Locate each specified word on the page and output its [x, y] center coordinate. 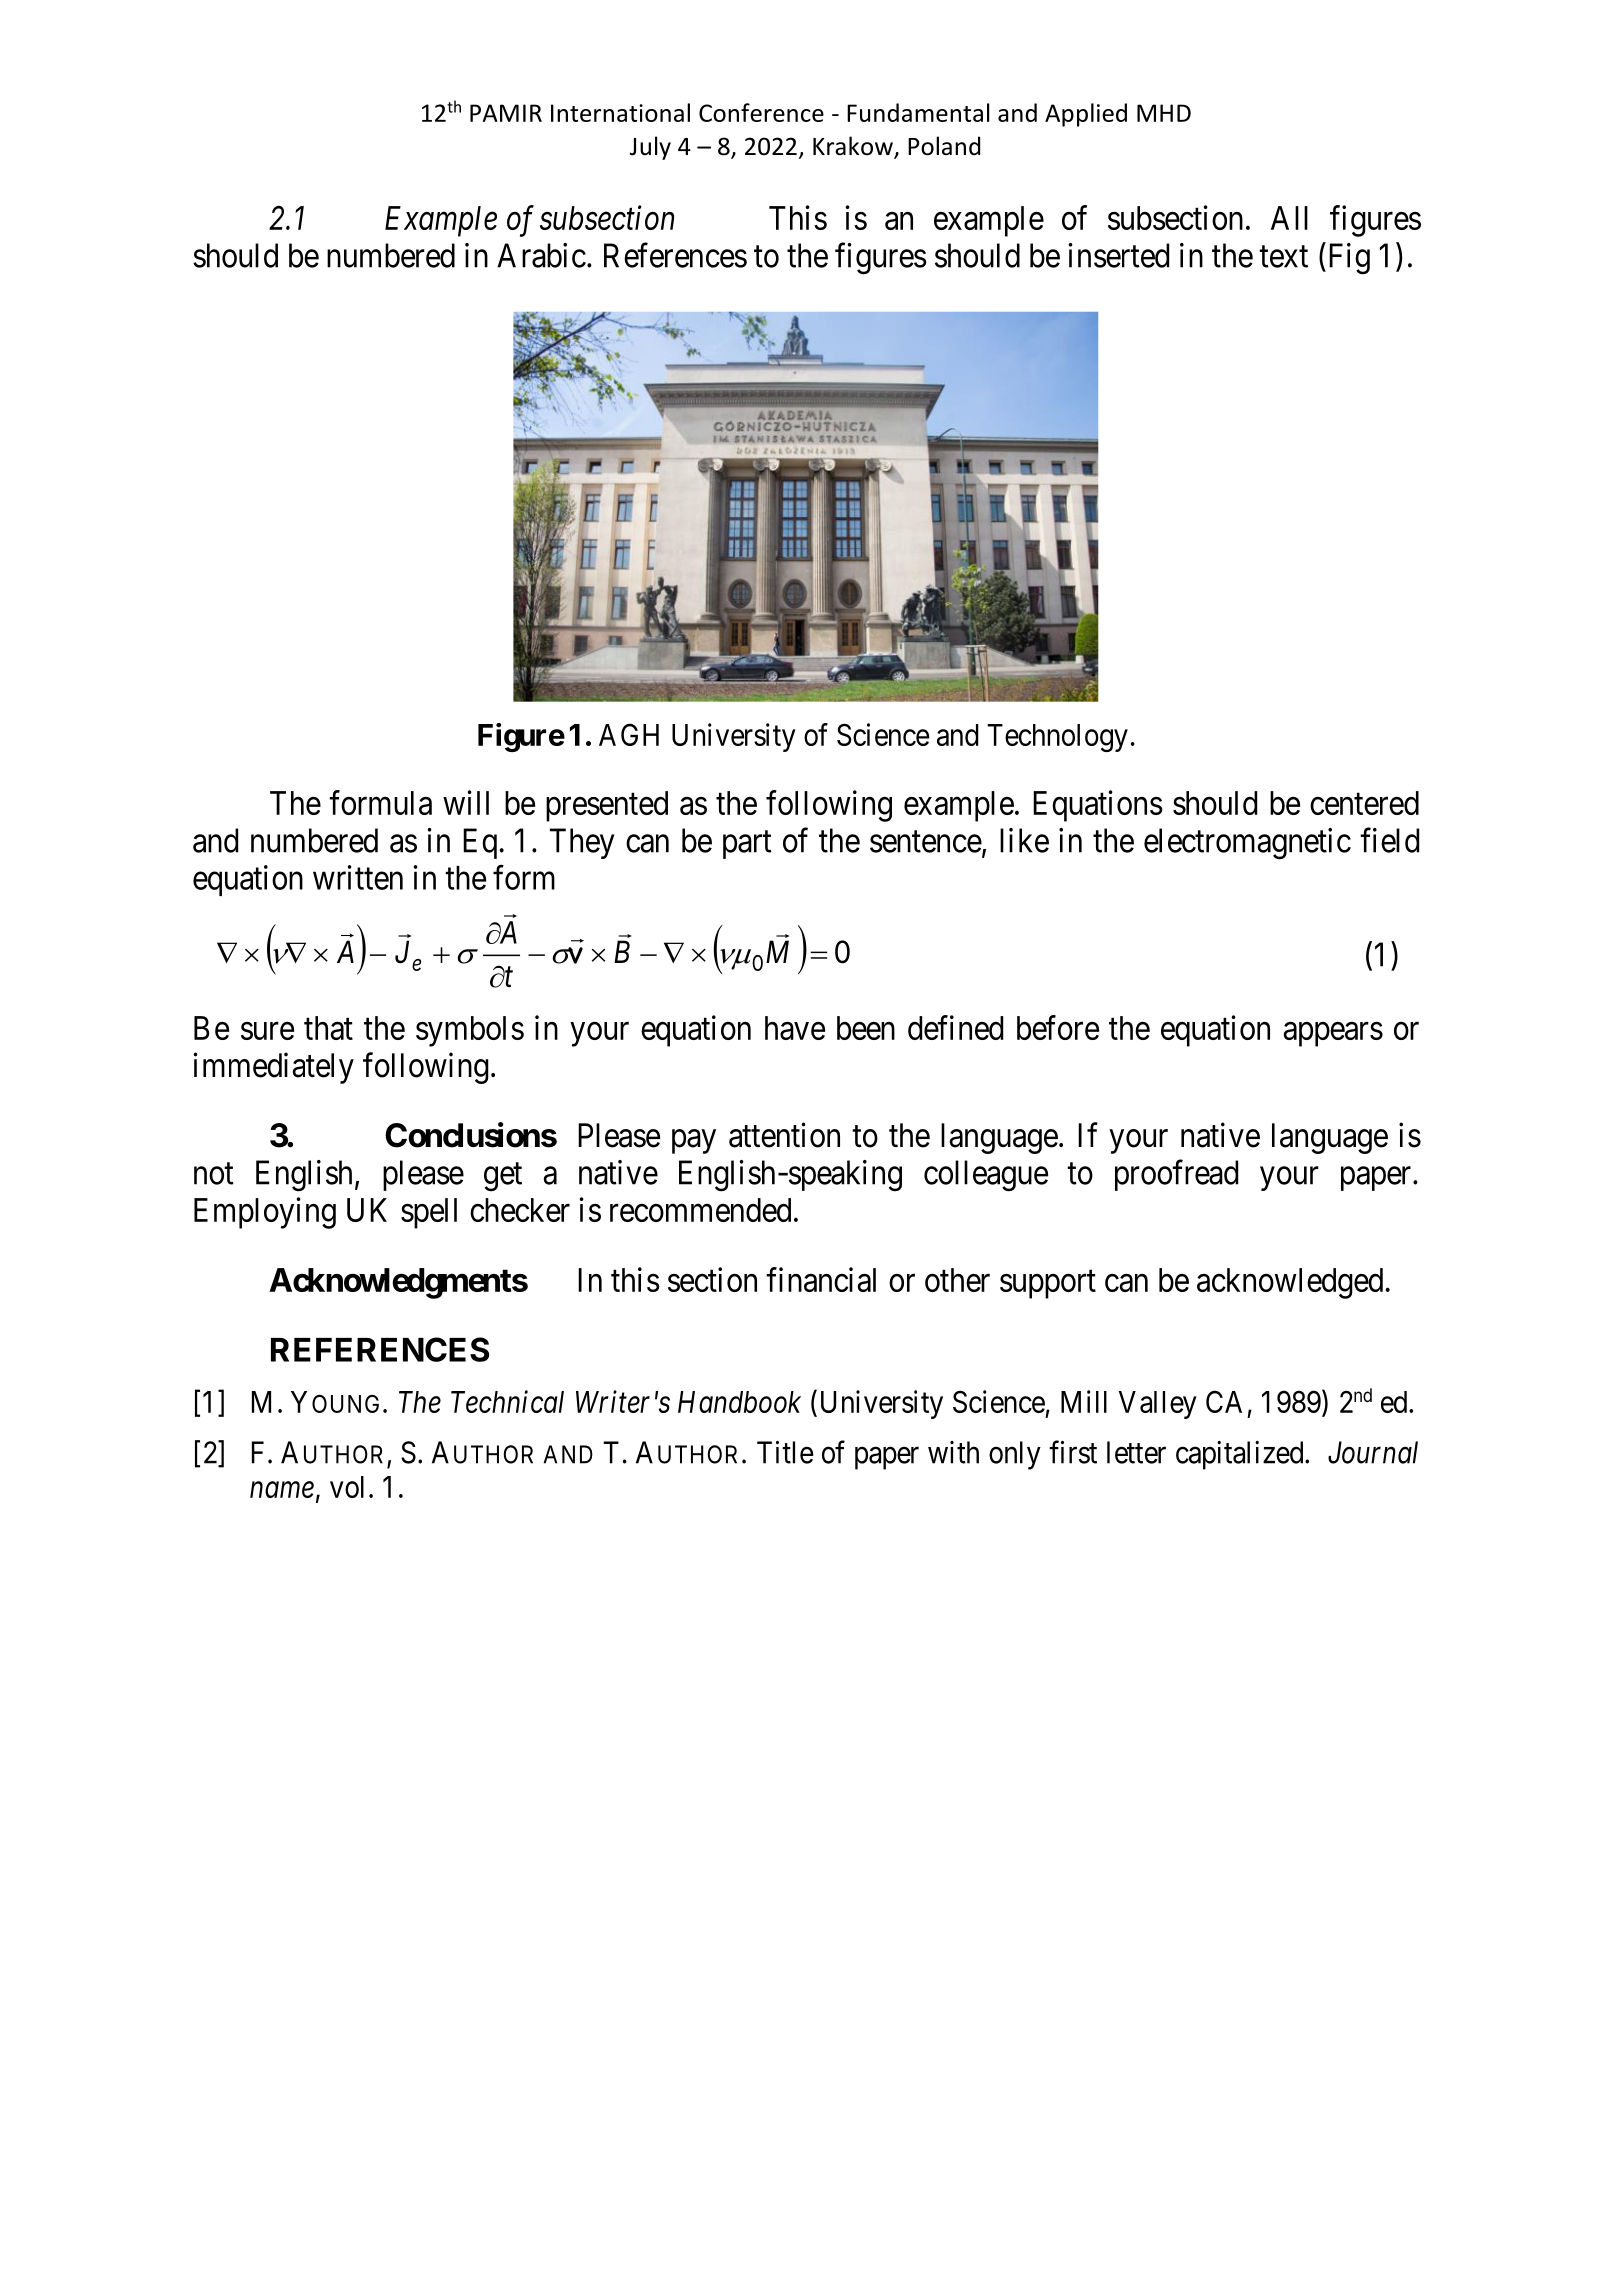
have [795, 1028]
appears [1333, 1034]
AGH [629, 734]
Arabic [541, 255]
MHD [1164, 113]
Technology [1057, 738]
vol [347, 1487]
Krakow [854, 147]
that [328, 1028]
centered [1364, 803]
